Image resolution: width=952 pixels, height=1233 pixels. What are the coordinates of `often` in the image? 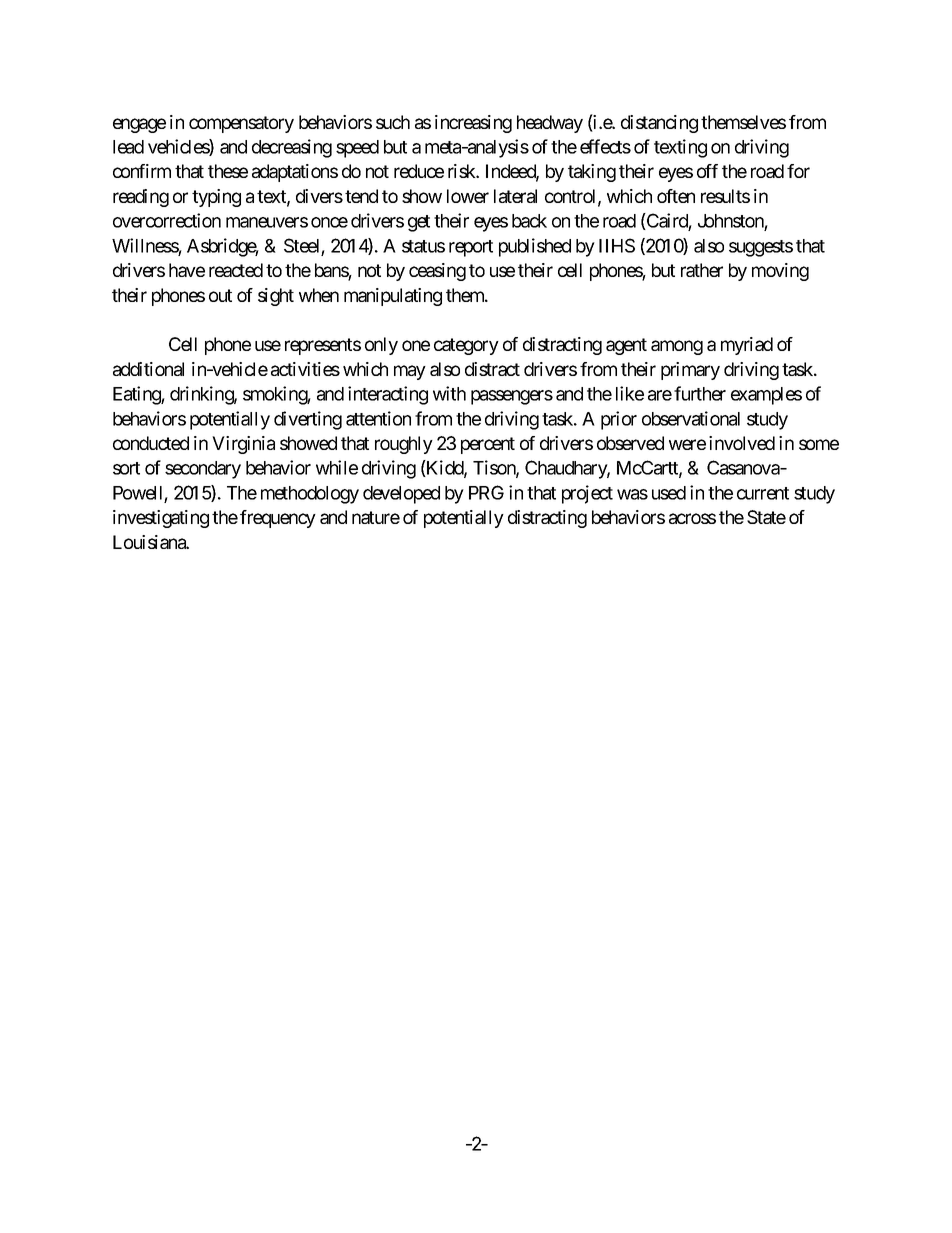 It's located at (676, 196).
